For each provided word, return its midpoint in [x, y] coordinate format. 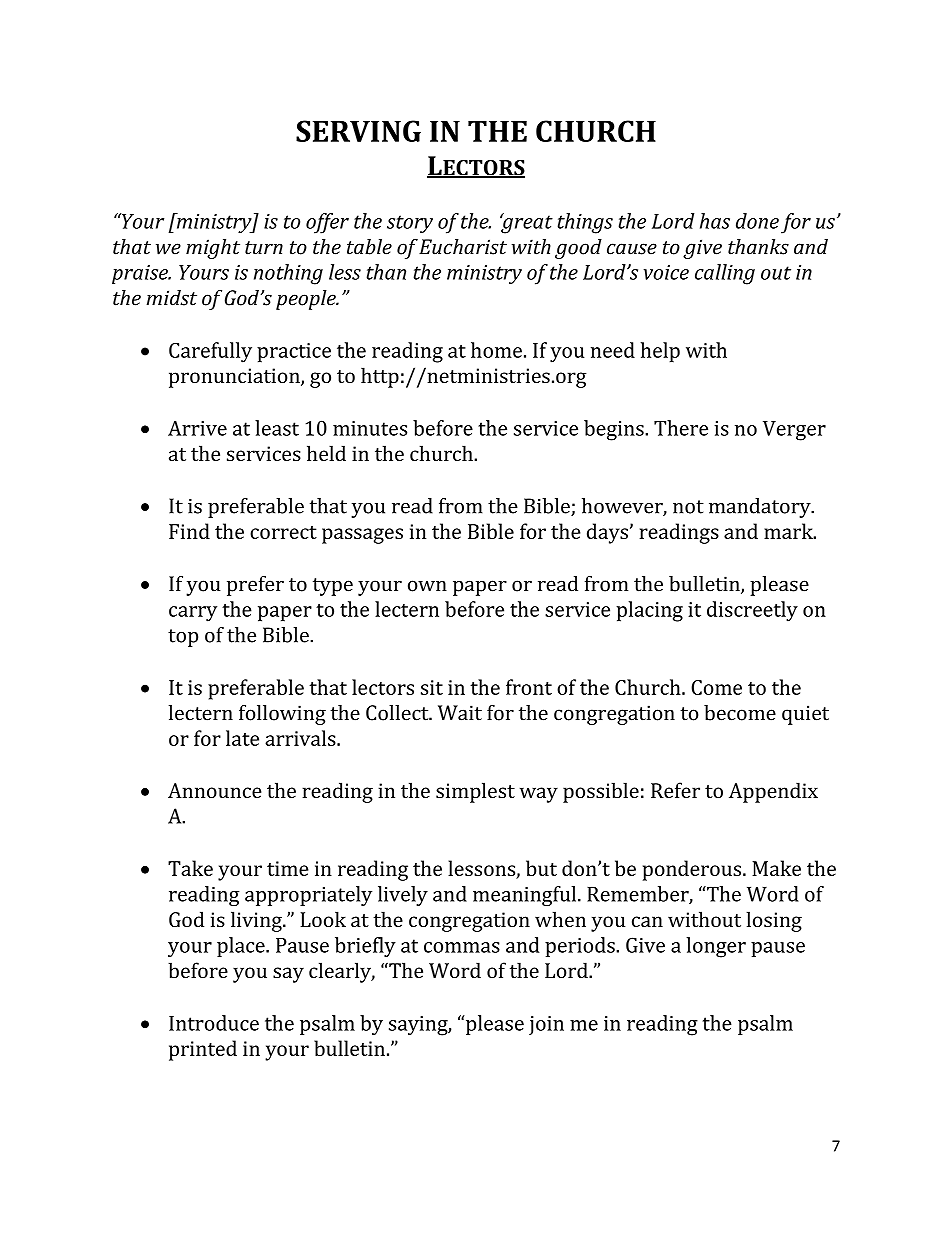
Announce [214, 790]
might [213, 249]
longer [716, 947]
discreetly [752, 611]
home [496, 350]
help [660, 352]
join [546, 1025]
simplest [475, 792]
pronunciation [235, 378]
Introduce [214, 1023]
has [715, 221]
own [427, 586]
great [526, 223]
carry [193, 614]
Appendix [773, 792]
